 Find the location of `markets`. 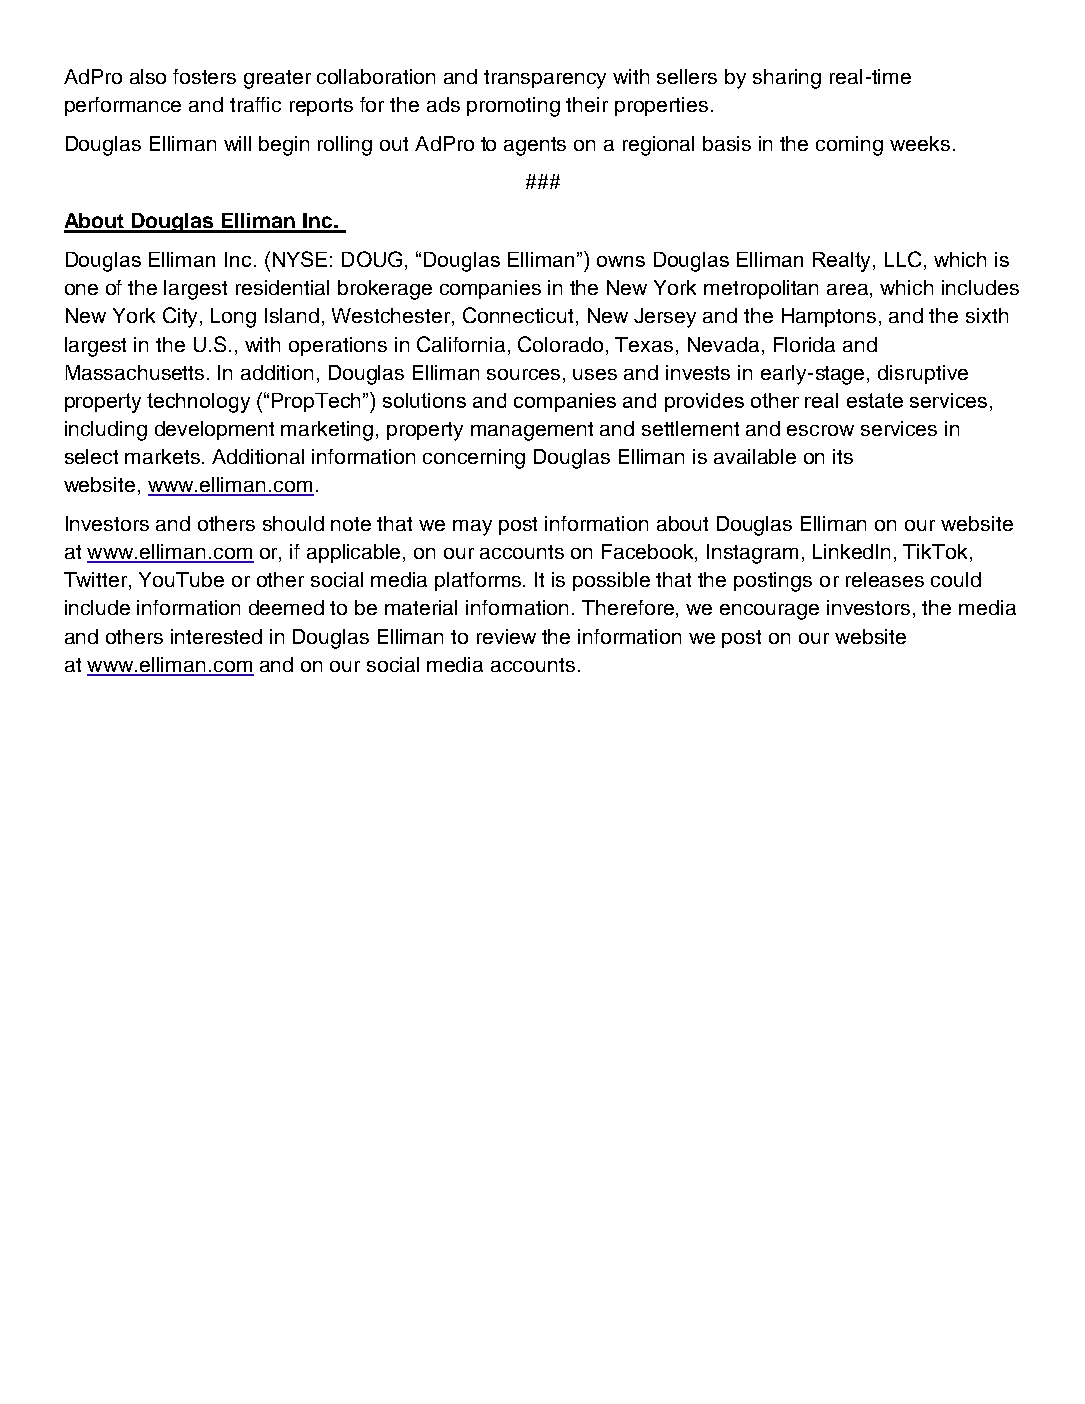

markets is located at coordinates (164, 456).
